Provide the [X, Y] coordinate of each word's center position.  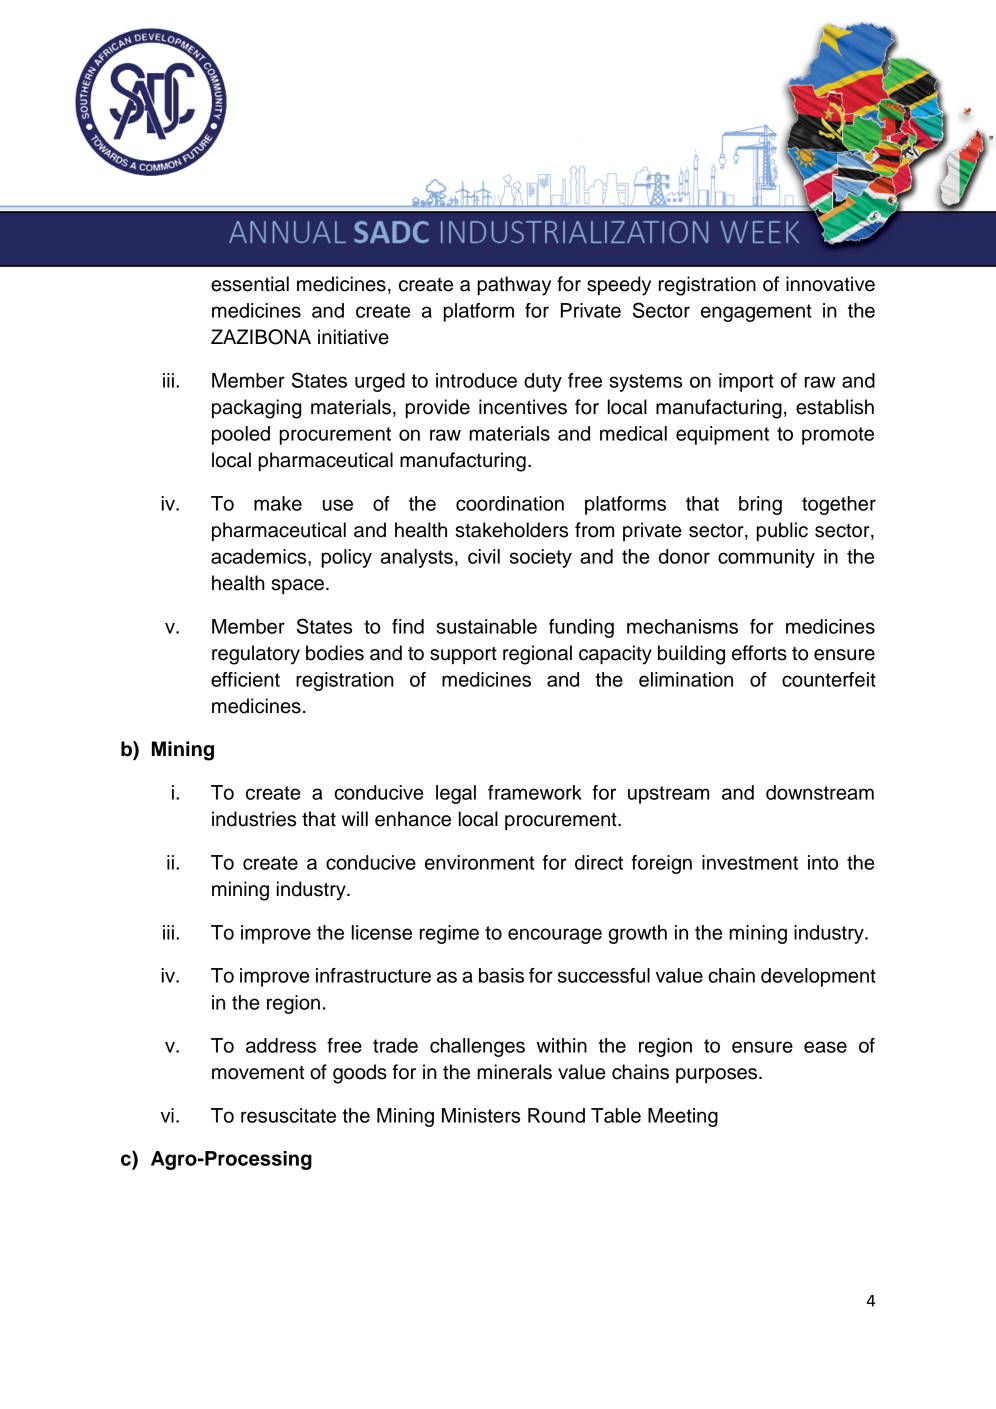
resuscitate [288, 1115]
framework [535, 792]
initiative [353, 337]
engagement [756, 313]
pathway [514, 286]
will [355, 818]
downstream [820, 792]
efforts [759, 653]
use [338, 505]
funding [581, 628]
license [382, 932]
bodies [335, 653]
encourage [555, 936]
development [818, 977]
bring [760, 505]
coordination [510, 503]
